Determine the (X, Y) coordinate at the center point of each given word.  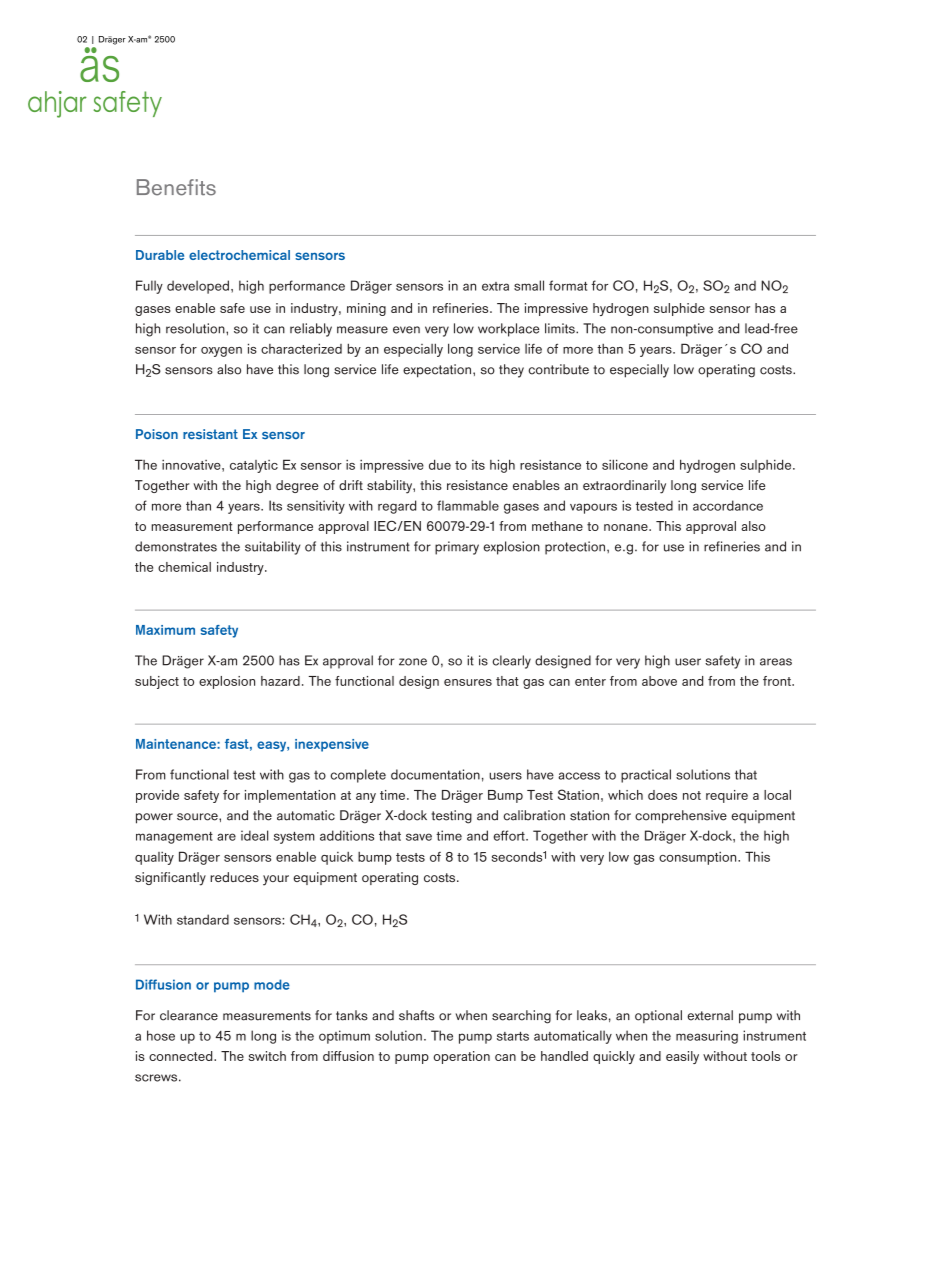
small (529, 285)
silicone (625, 464)
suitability (273, 548)
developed (198, 287)
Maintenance (177, 744)
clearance (189, 1015)
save (419, 837)
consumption (699, 858)
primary (457, 548)
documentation (435, 774)
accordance (728, 505)
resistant (210, 434)
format (568, 285)
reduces (234, 877)
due (440, 464)
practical (646, 776)
